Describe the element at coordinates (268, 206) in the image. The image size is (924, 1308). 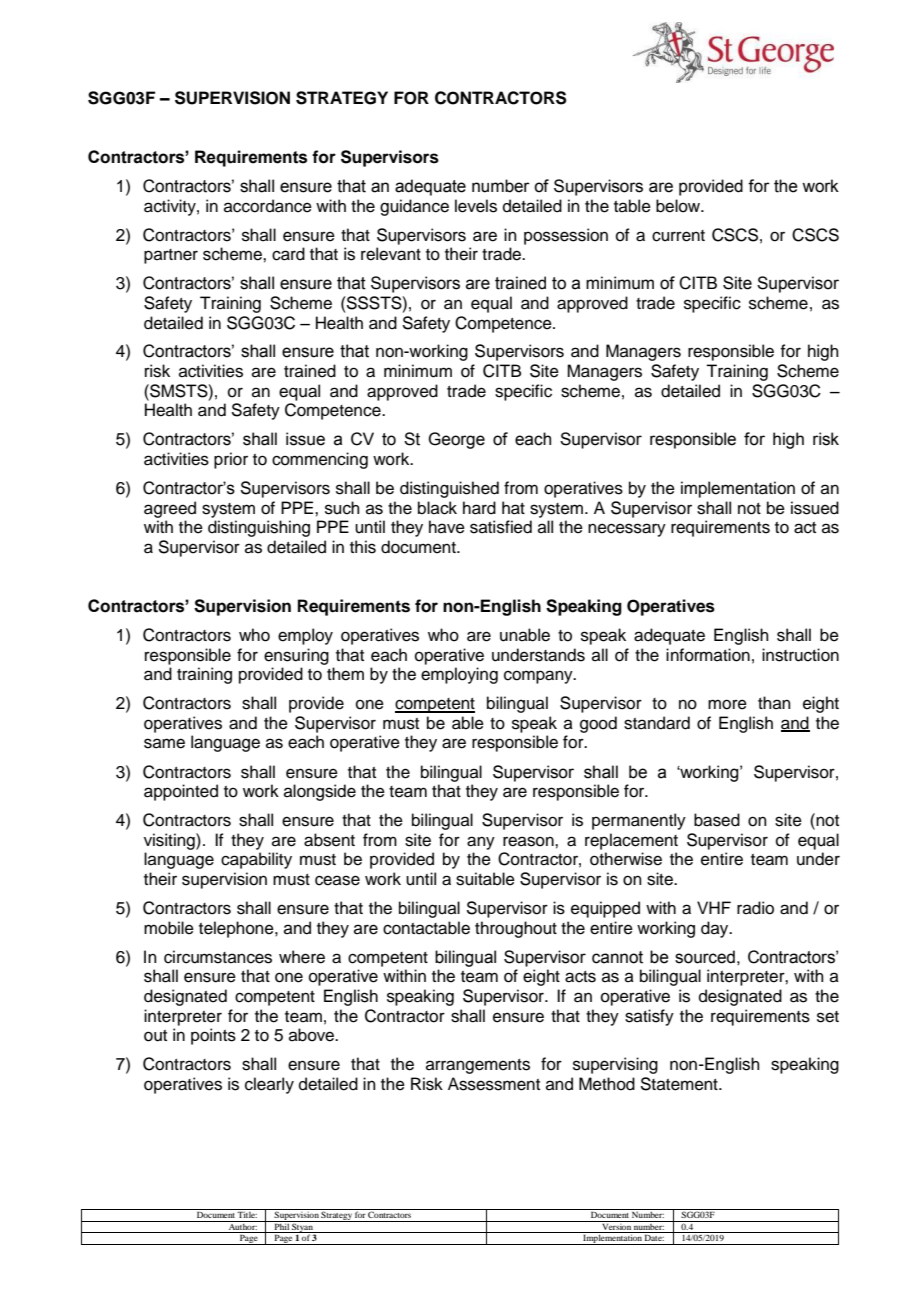
I see `accordance` at that location.
